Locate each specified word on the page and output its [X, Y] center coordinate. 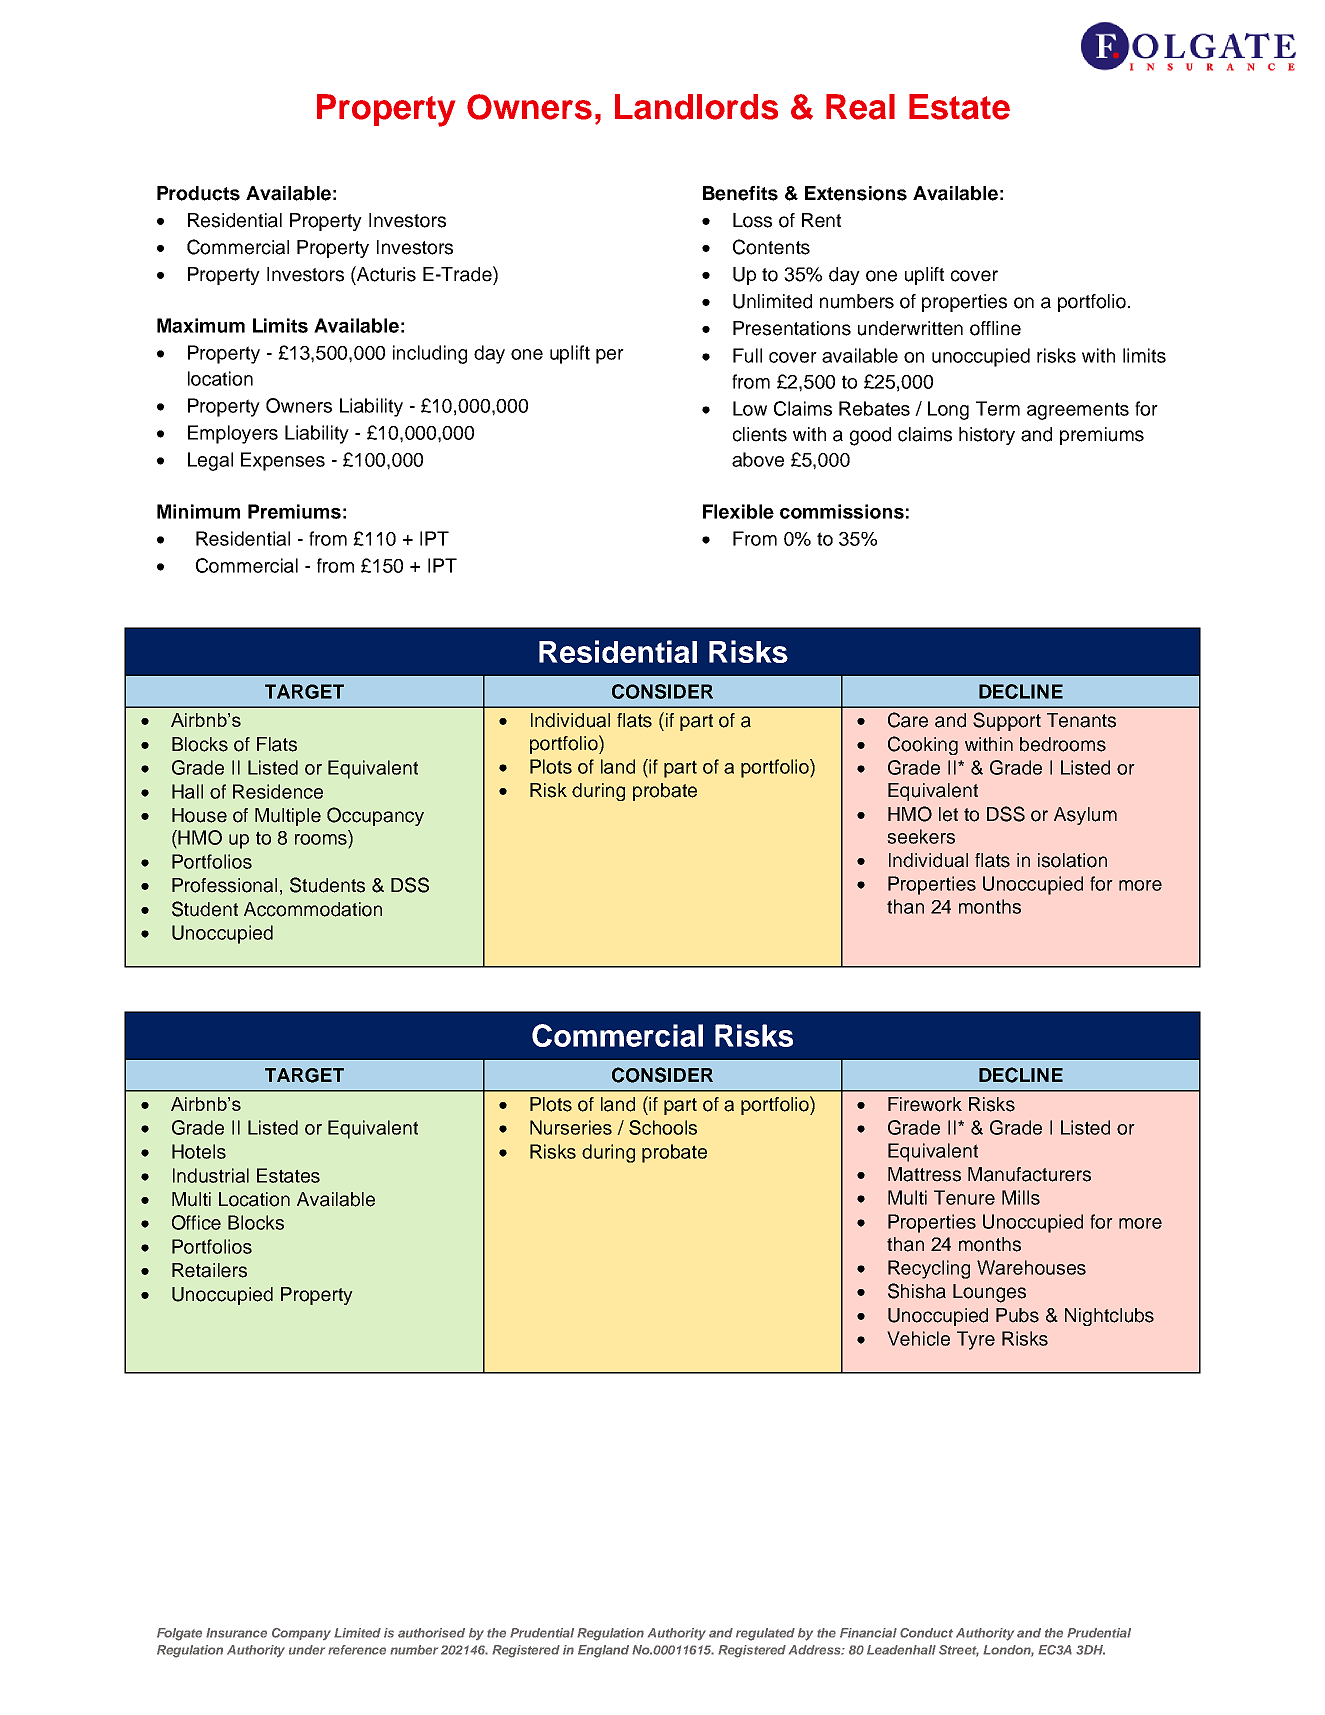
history [987, 436]
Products [198, 193]
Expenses [283, 461]
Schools [663, 1127]
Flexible [738, 511]
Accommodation [313, 909]
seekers [921, 836]
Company [301, 1634]
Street [959, 1651]
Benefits [740, 193]
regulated [765, 1634]
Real [860, 107]
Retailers [209, 1270]
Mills [1021, 1197]
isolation [1072, 860]
